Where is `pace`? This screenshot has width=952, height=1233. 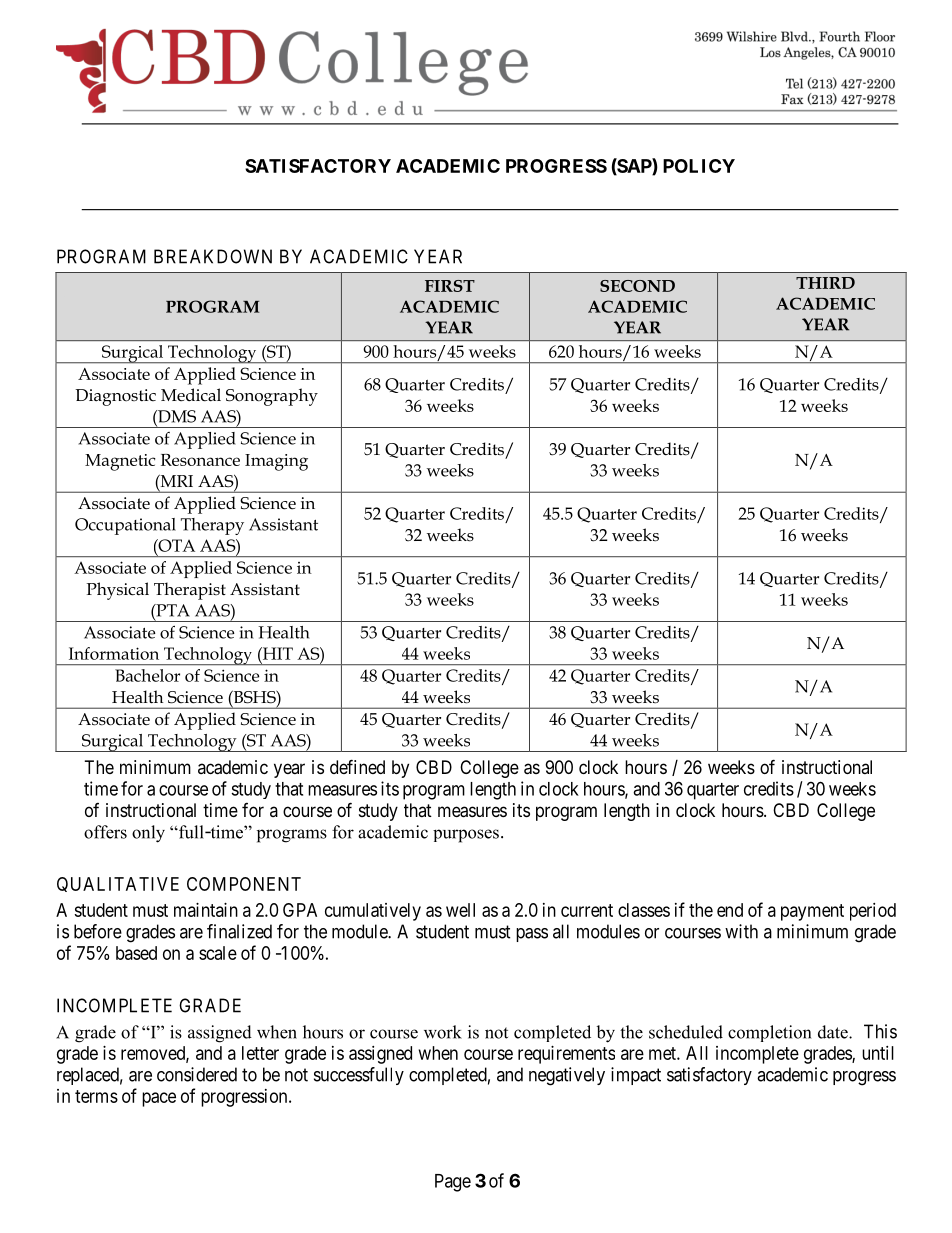
pace is located at coordinates (159, 1099).
